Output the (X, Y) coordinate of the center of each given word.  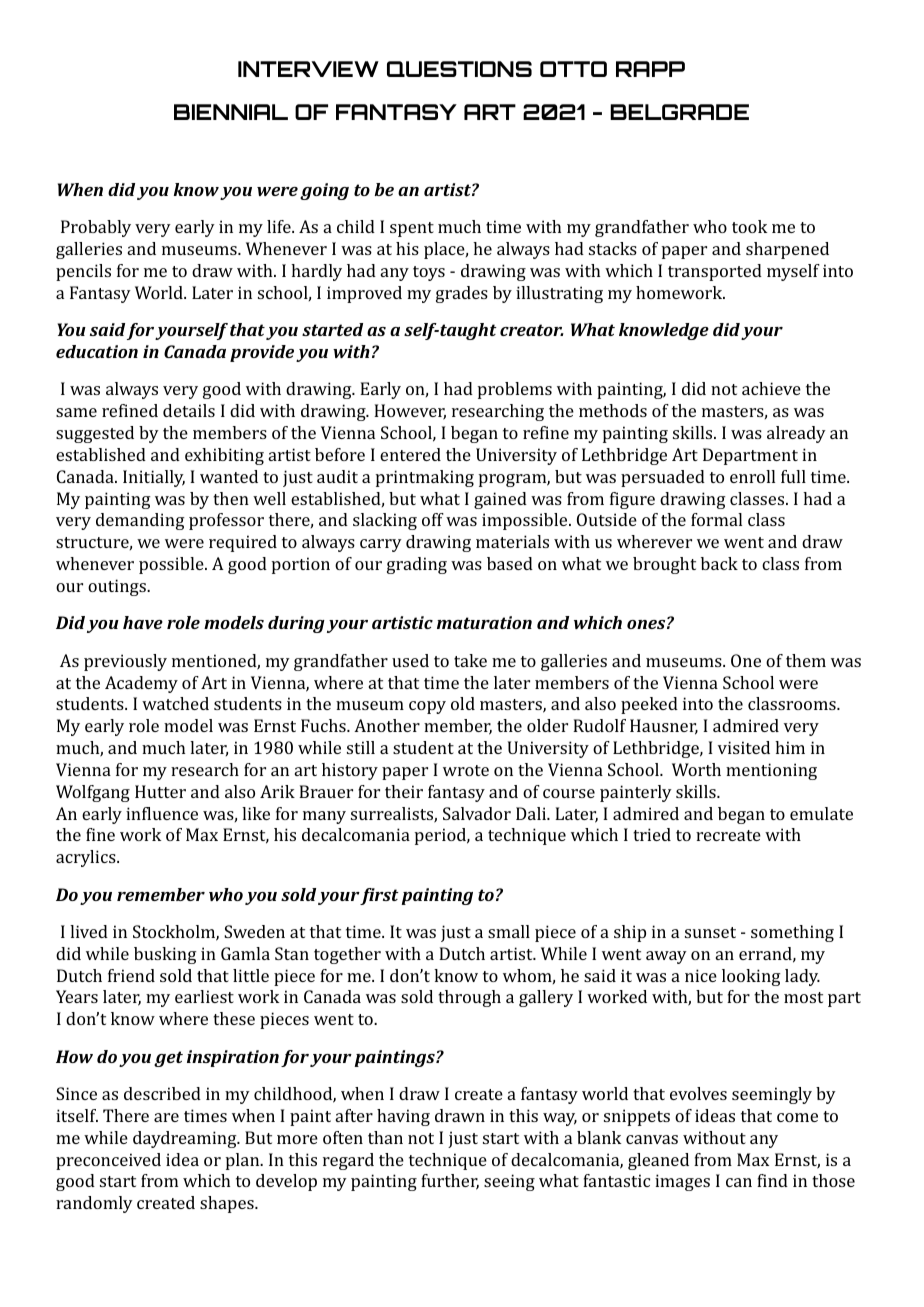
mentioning (771, 771)
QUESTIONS (459, 69)
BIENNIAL (231, 112)
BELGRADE (679, 112)
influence (162, 813)
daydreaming (186, 1139)
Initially (154, 478)
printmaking (425, 478)
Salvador (477, 813)
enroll (752, 476)
